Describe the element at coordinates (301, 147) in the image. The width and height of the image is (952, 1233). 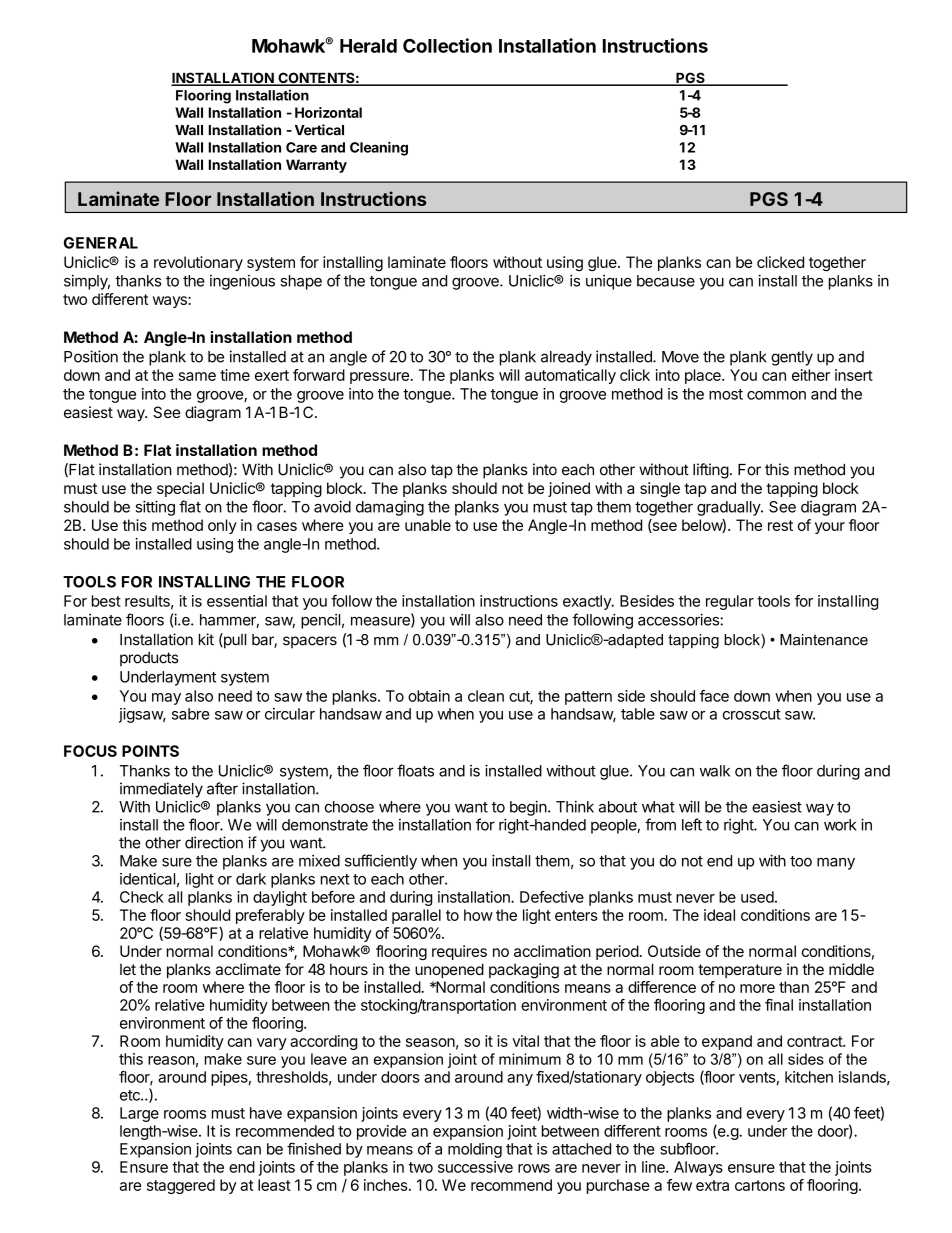
I see `Care` at that location.
